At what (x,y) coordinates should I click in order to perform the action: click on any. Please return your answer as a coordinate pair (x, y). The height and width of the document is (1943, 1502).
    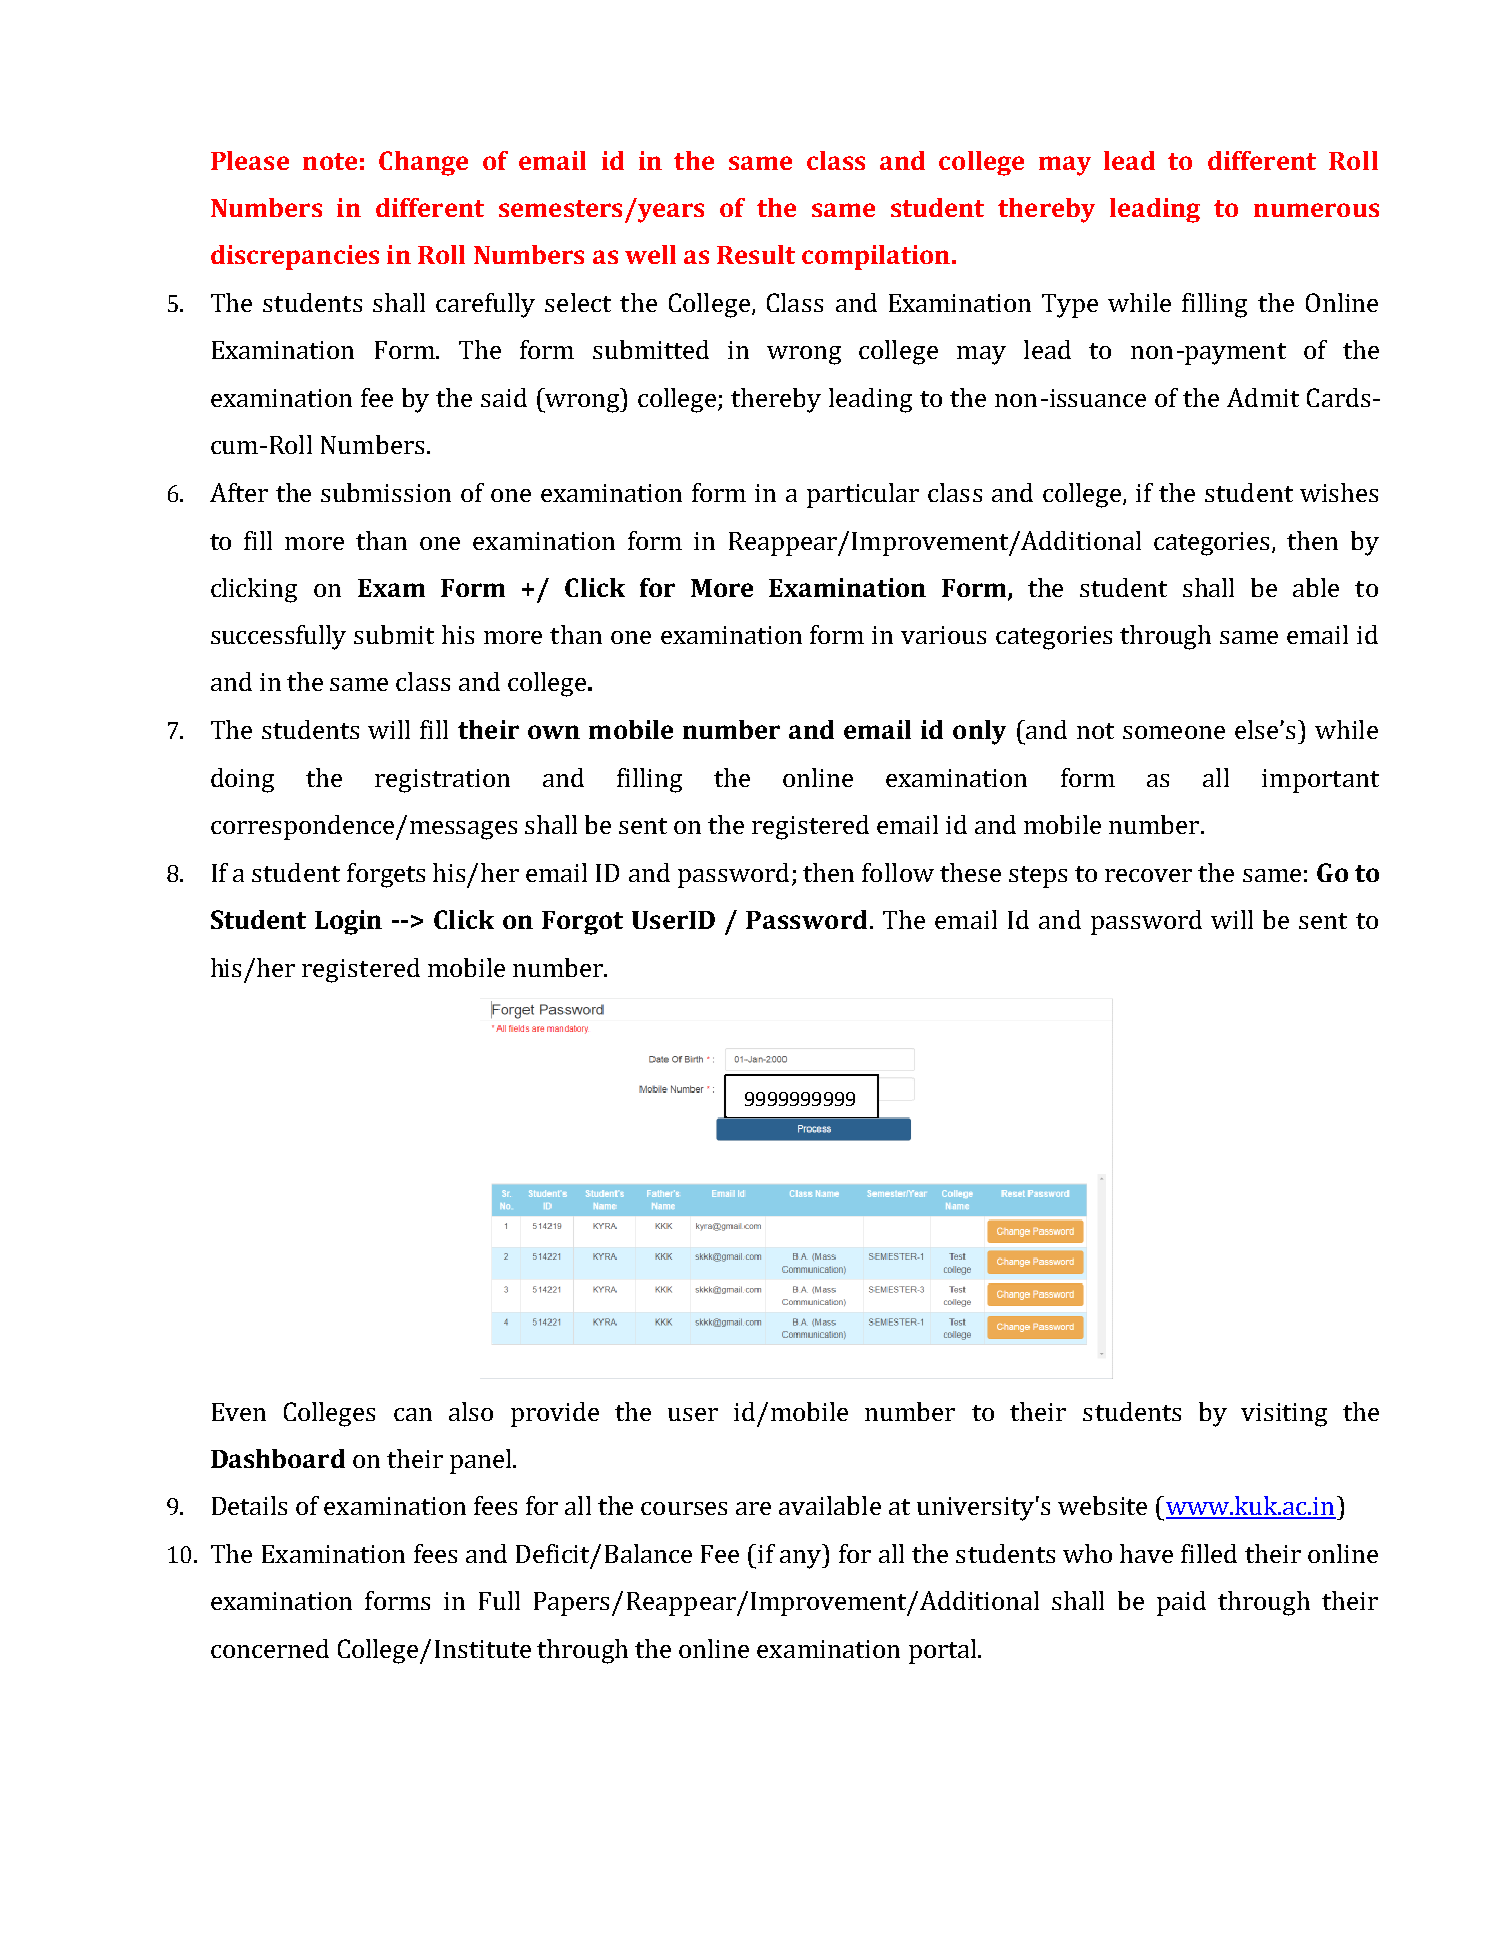
    Looking at the image, I should click on (802, 1559).
